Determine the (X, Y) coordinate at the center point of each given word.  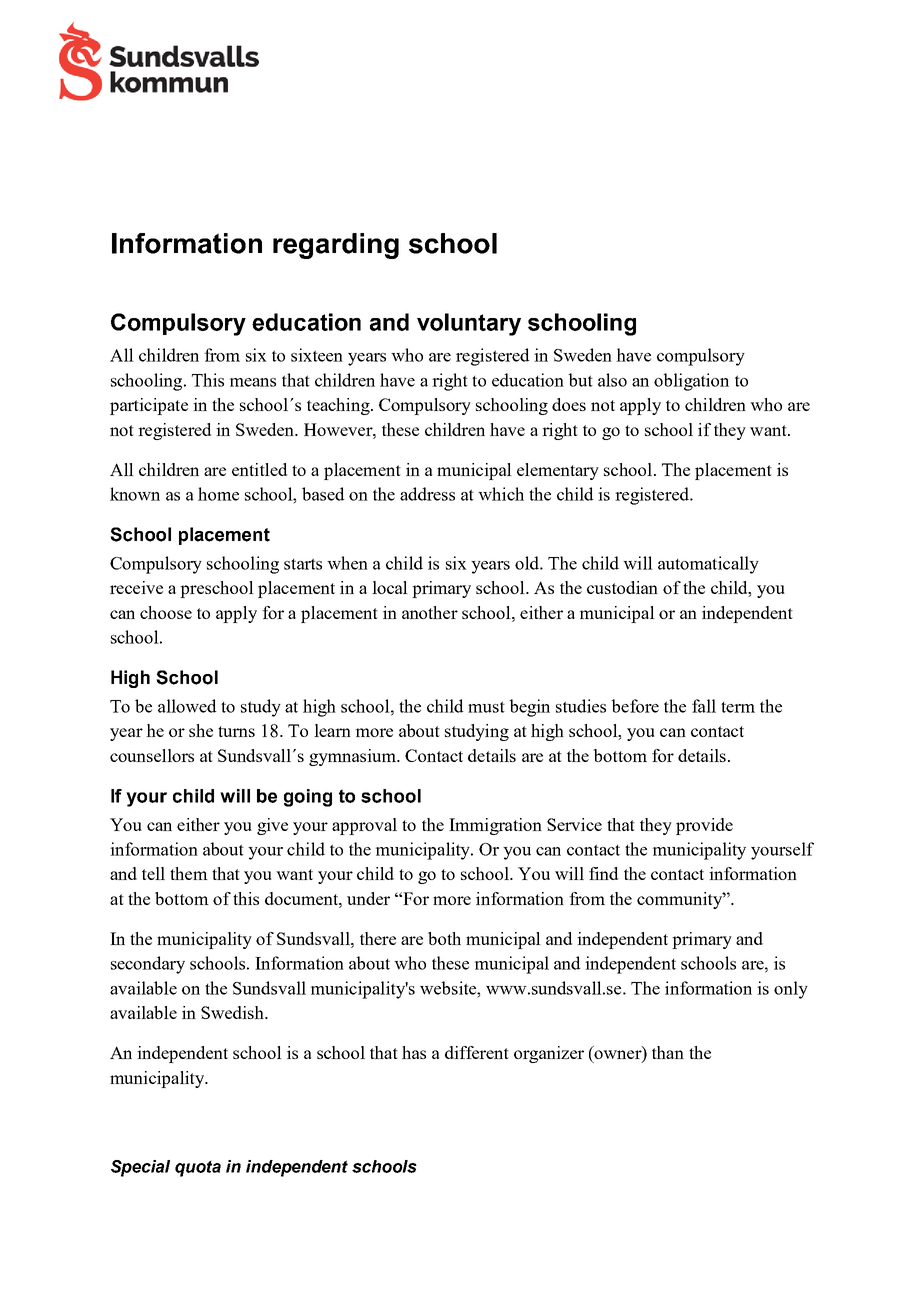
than (668, 1052)
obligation (691, 382)
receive (136, 587)
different (477, 1052)
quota (198, 1168)
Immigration (495, 826)
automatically (708, 565)
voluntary (469, 324)
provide (704, 826)
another (430, 612)
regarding (336, 246)
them (189, 873)
